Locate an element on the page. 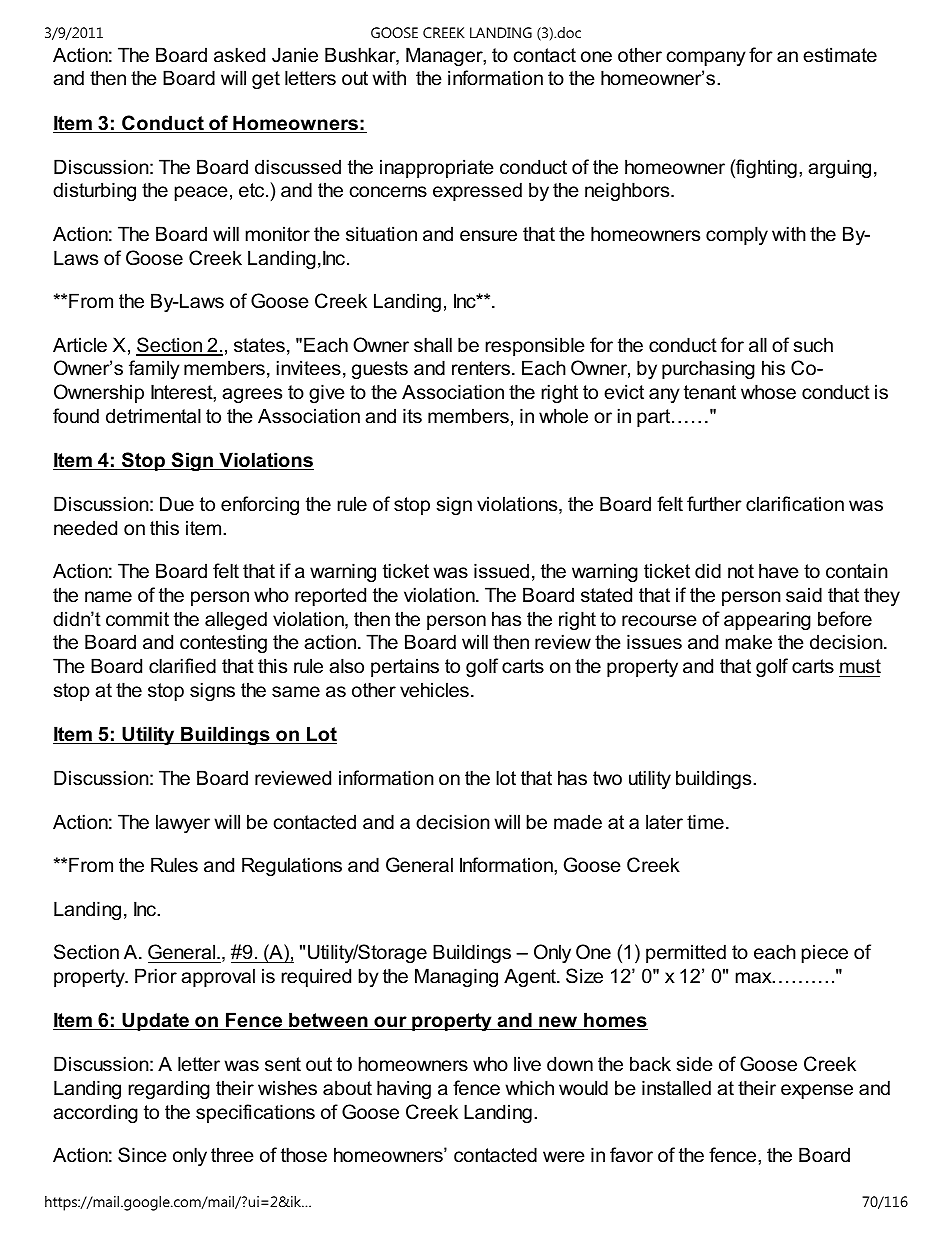  asked is located at coordinates (239, 55).
